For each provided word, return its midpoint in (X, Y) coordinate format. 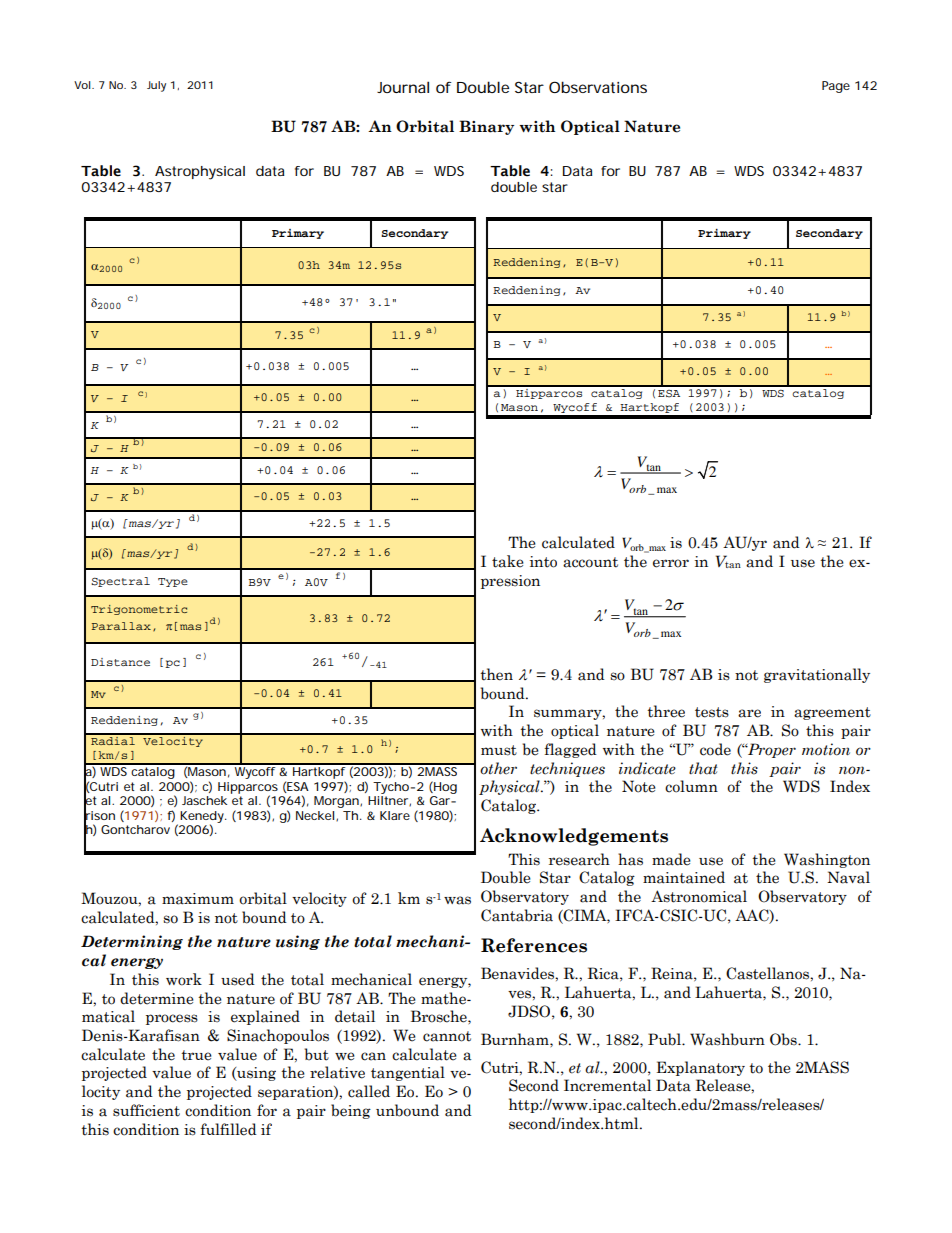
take (508, 561)
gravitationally (817, 675)
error (671, 563)
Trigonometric (139, 610)
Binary (486, 127)
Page (836, 87)
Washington (827, 860)
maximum (198, 899)
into (543, 562)
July (156, 86)
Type (173, 582)
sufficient (146, 1110)
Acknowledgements (574, 837)
